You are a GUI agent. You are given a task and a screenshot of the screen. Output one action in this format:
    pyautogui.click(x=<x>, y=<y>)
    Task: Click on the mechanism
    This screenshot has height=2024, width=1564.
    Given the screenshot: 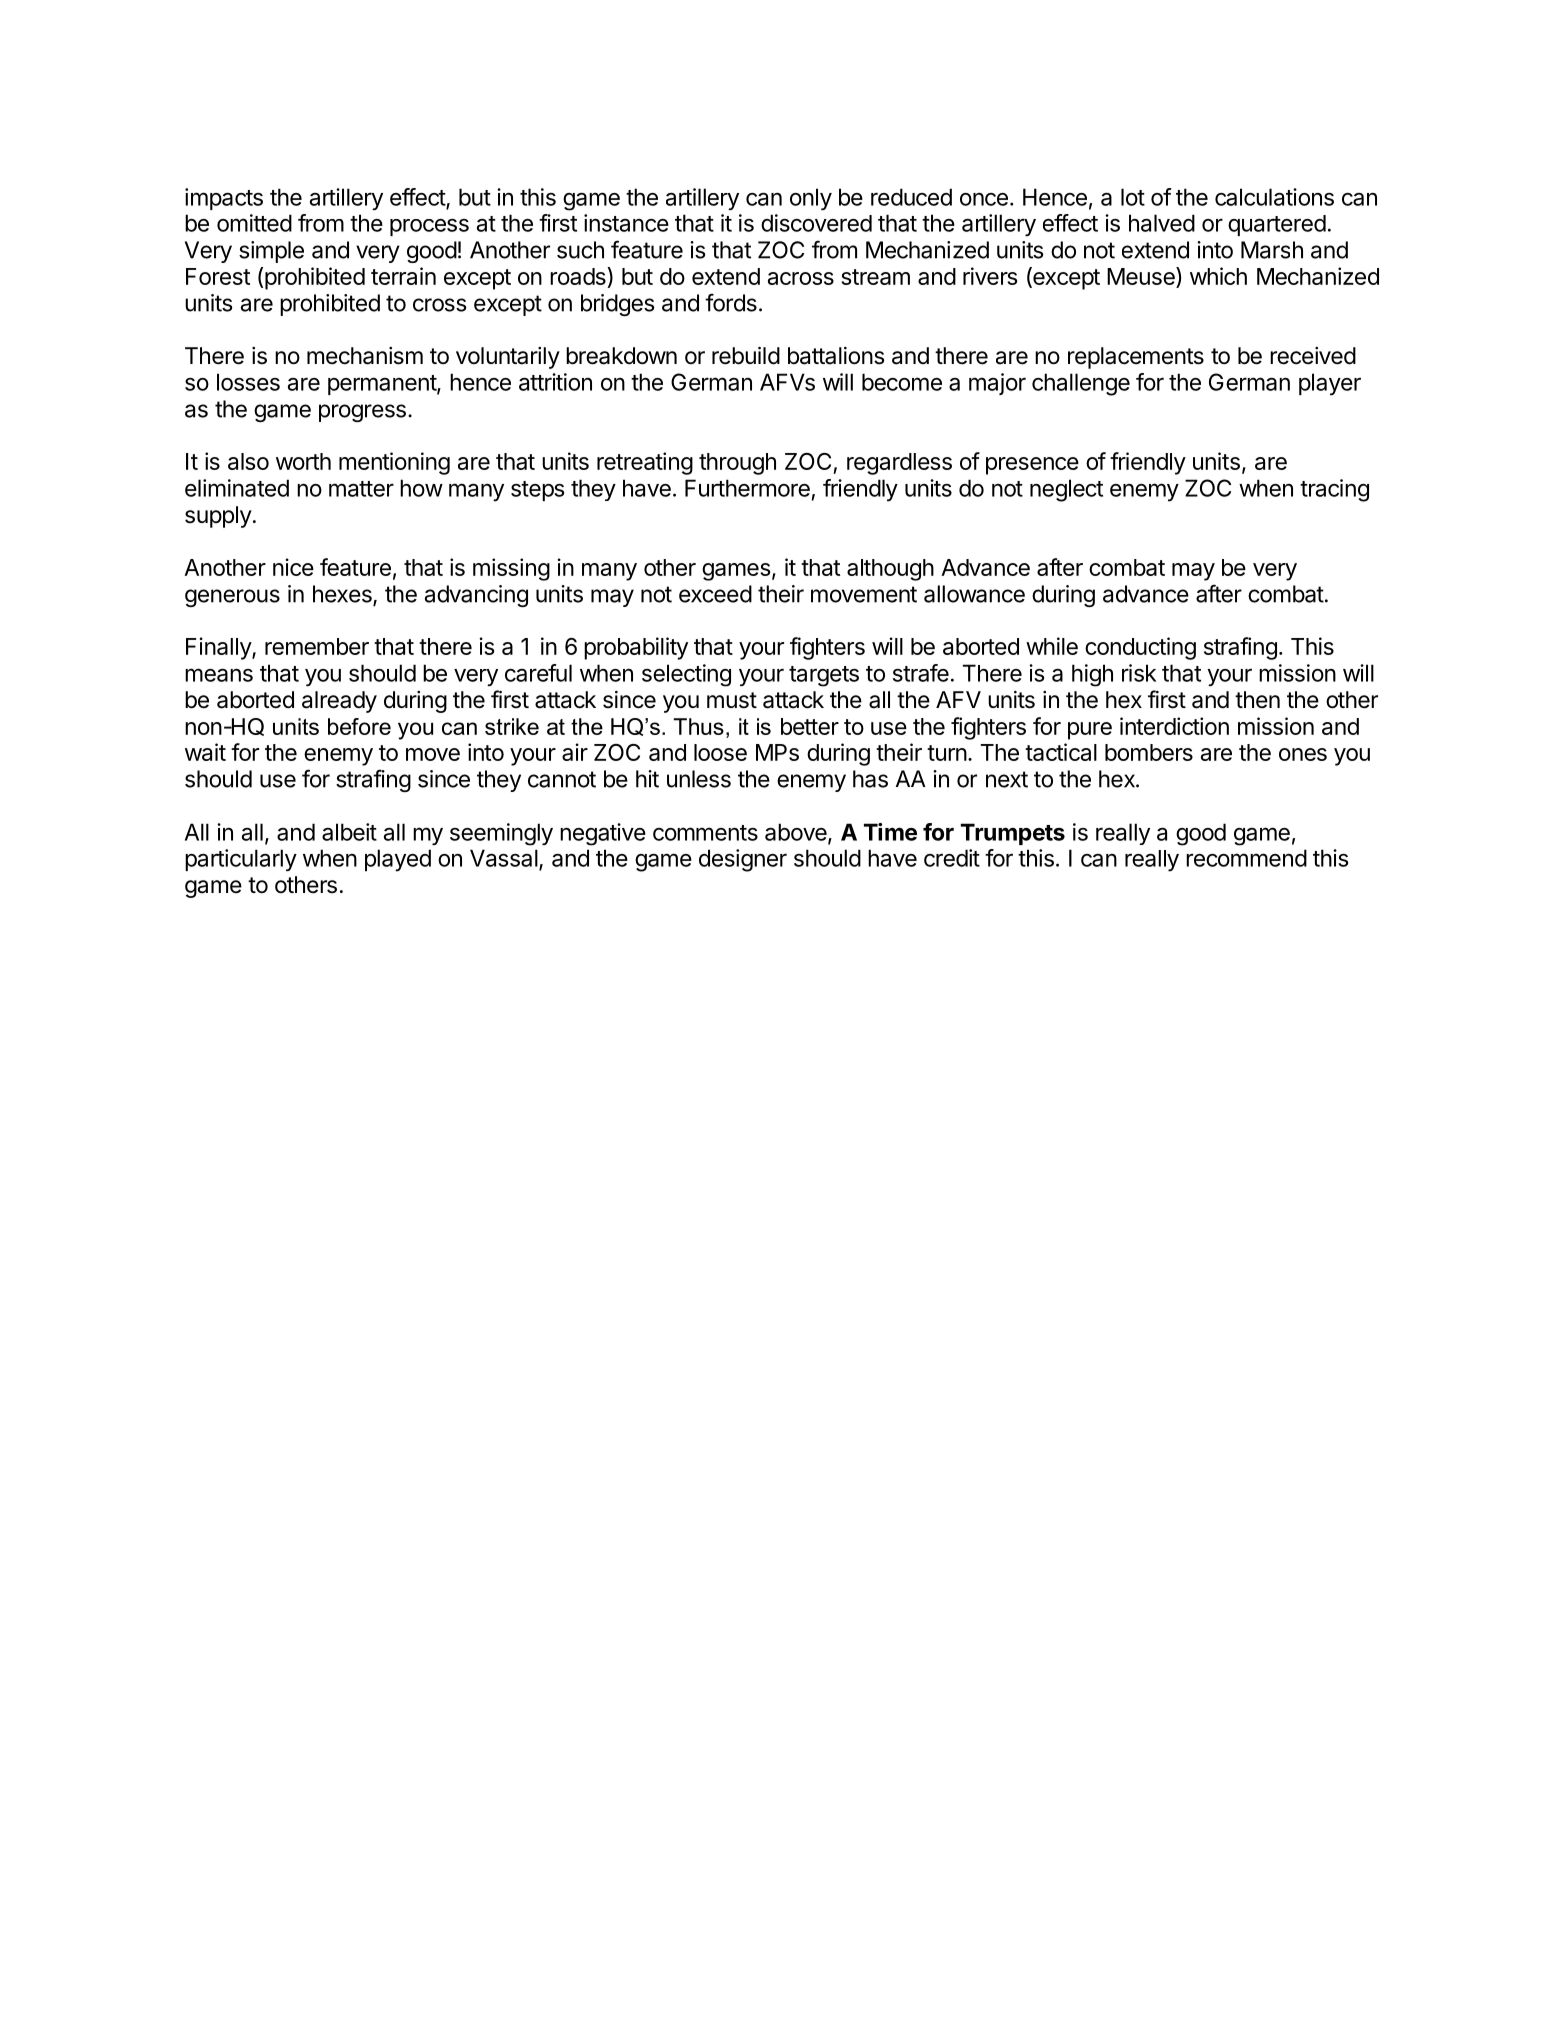 What is the action you would take?
    pyautogui.click(x=365, y=356)
